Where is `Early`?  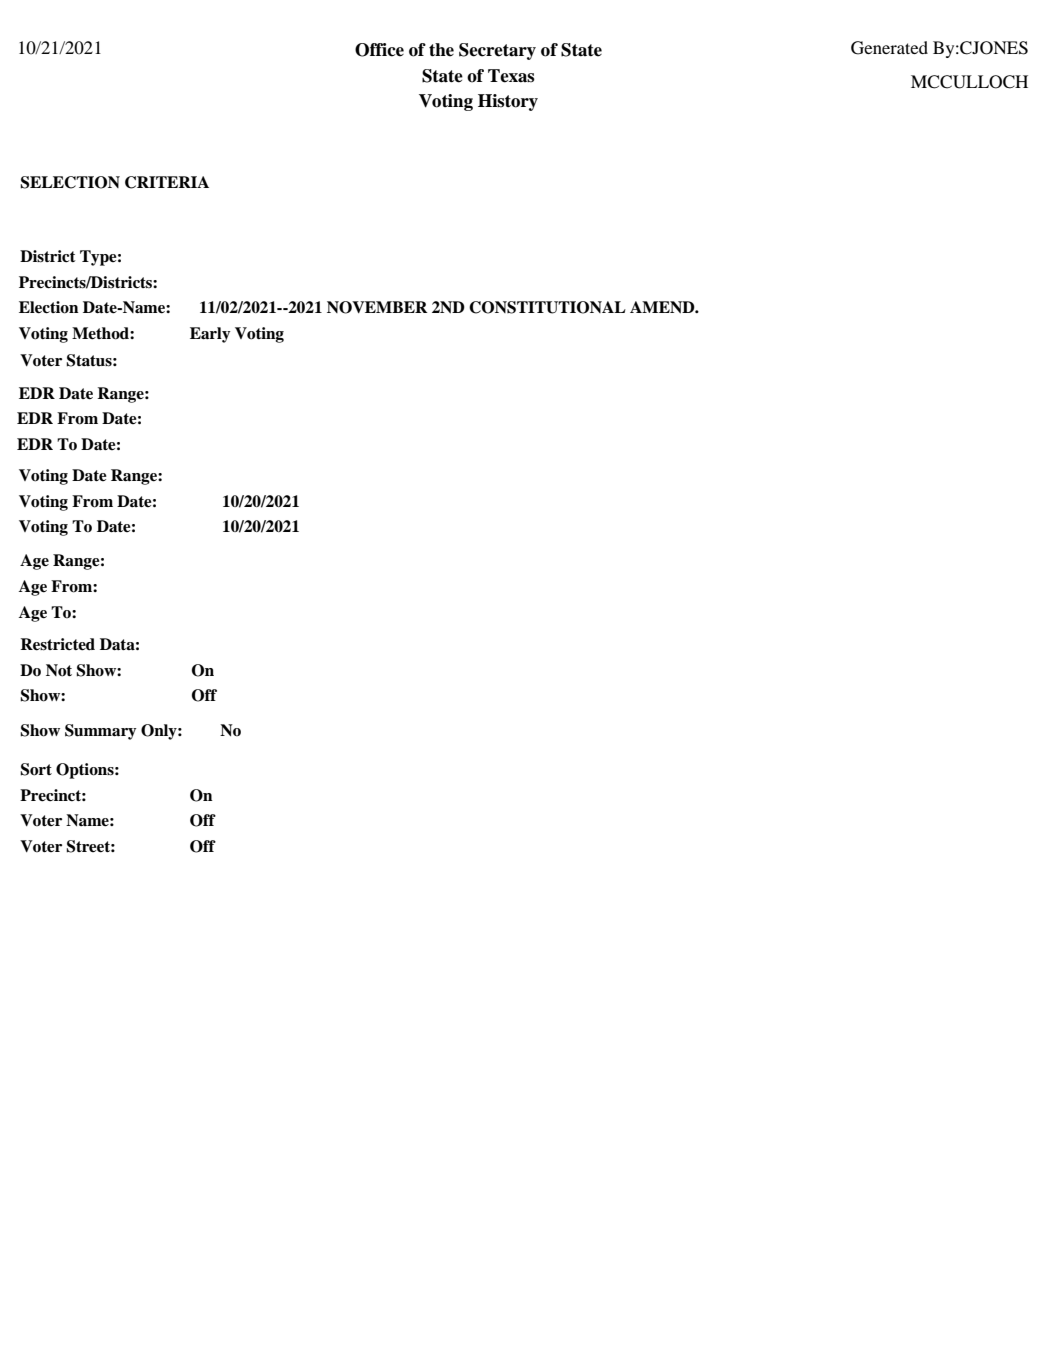 Early is located at coordinates (210, 335).
